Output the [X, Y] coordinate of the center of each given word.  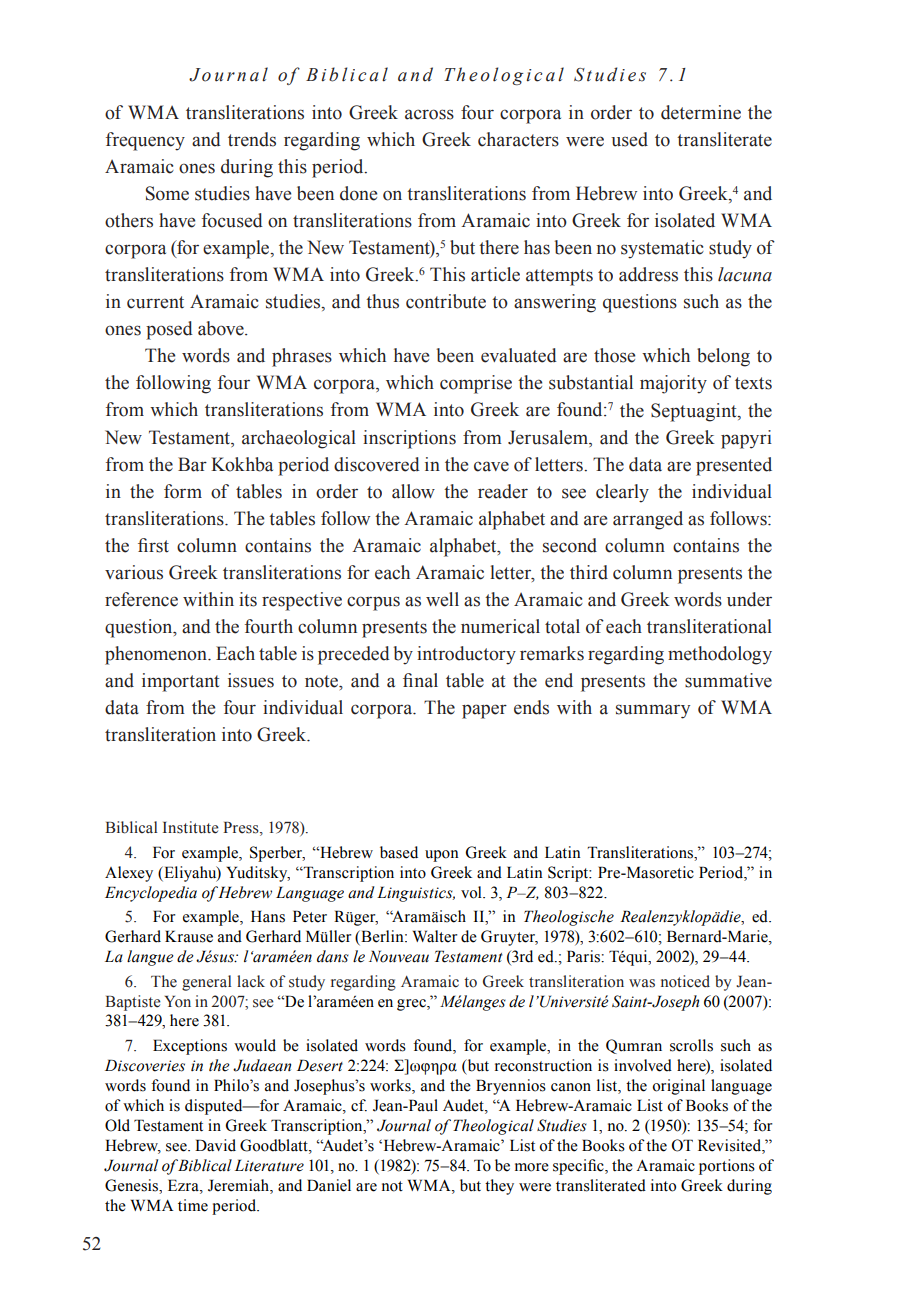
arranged [648, 520]
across [429, 114]
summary [653, 711]
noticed [685, 981]
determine [701, 112]
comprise [476, 384]
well [442, 599]
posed [169, 330]
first [153, 545]
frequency [145, 141]
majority [673, 384]
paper [484, 711]
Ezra [184, 1185]
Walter [435, 936]
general [206, 983]
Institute [191, 827]
